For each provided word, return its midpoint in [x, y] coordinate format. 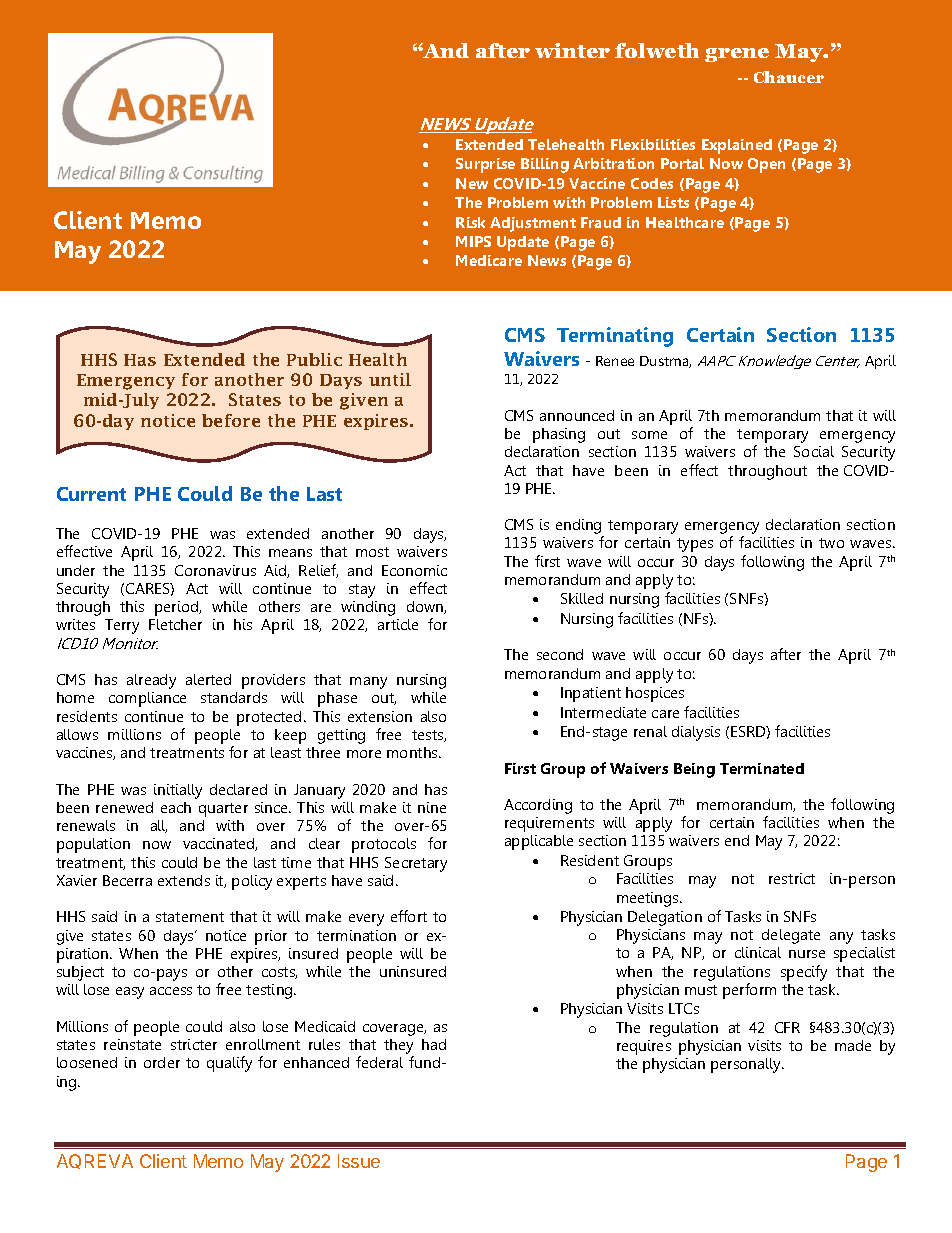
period [178, 608]
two [831, 543]
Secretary [416, 864]
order [162, 1062]
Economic [414, 570]
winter [572, 50]
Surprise [485, 165]
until [390, 379]
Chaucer [789, 77]
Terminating [615, 337]
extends [184, 880]
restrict [792, 878]
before [231, 420]
